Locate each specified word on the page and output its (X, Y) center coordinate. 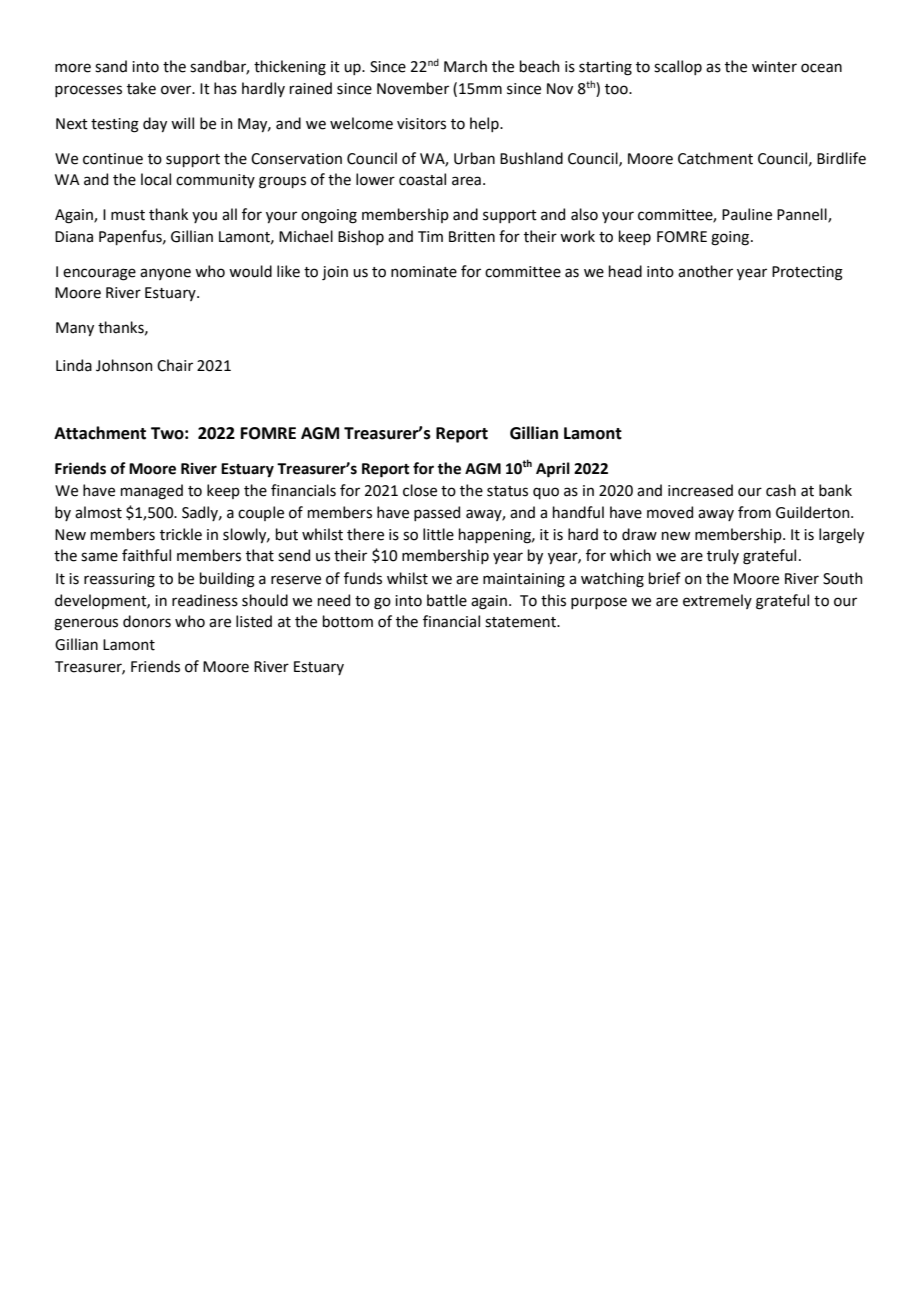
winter (774, 67)
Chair (175, 365)
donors (147, 621)
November (413, 88)
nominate (424, 272)
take (141, 88)
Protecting (807, 273)
